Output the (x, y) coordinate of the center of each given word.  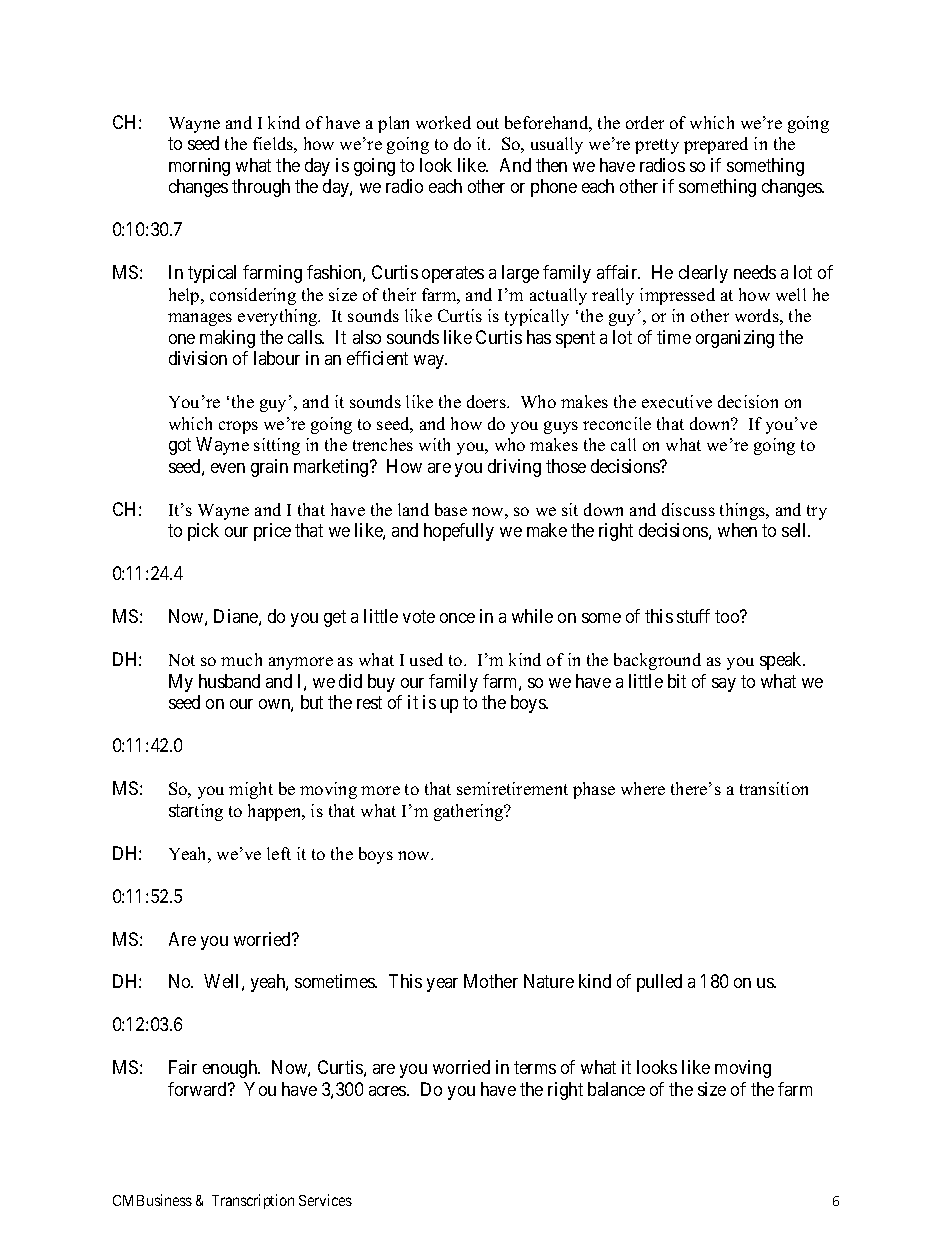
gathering (470, 812)
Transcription (253, 1201)
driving (514, 468)
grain (269, 468)
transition (774, 788)
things (743, 511)
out (488, 123)
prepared (716, 145)
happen (276, 812)
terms (535, 1068)
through (261, 188)
